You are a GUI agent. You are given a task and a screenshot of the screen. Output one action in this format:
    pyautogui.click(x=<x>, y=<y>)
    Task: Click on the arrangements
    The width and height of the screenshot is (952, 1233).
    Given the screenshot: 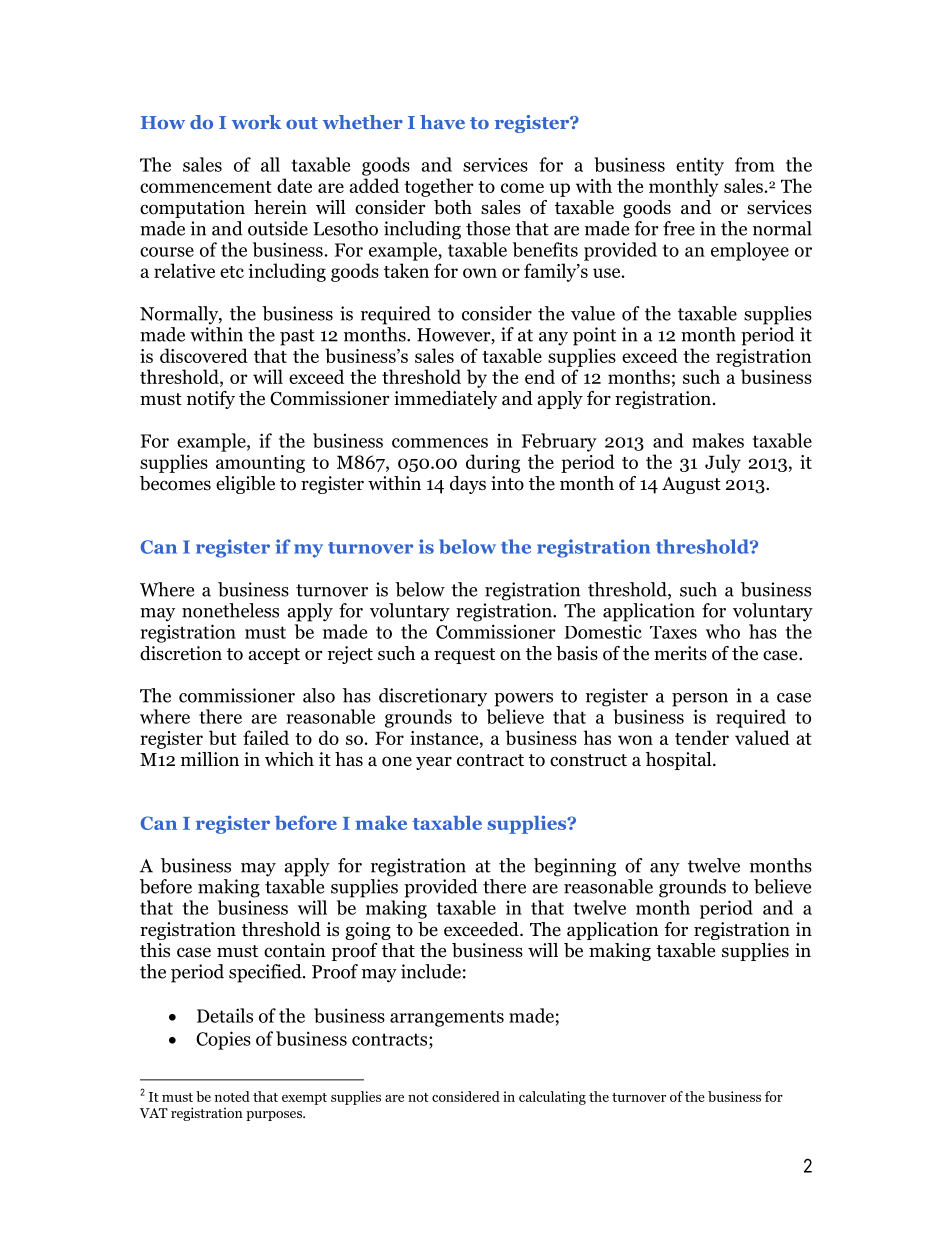 What is the action you would take?
    pyautogui.click(x=447, y=1018)
